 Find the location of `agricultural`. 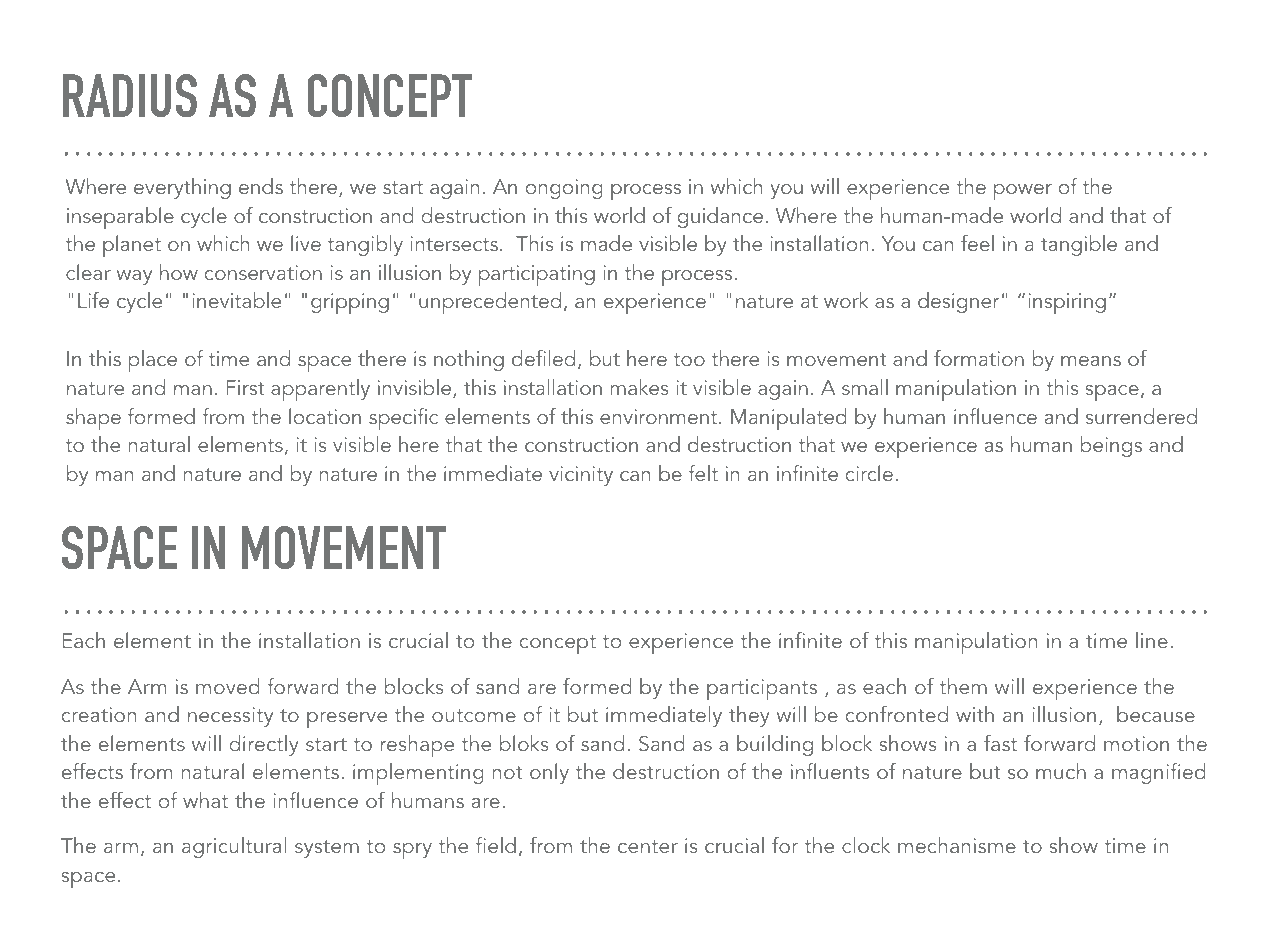

agricultural is located at coordinates (234, 847).
